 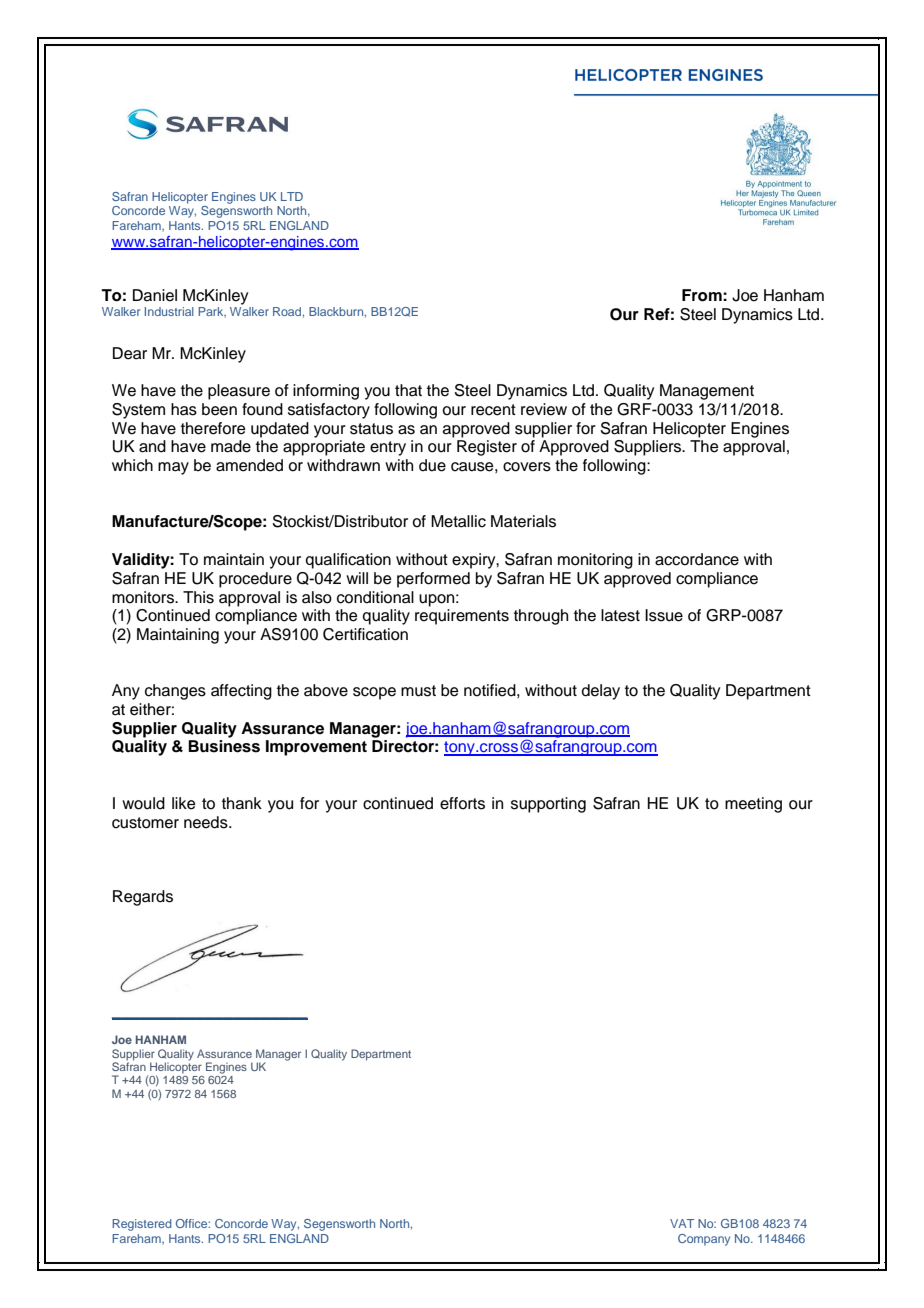 What do you see at coordinates (408, 390) in the screenshot?
I see `that` at bounding box center [408, 390].
